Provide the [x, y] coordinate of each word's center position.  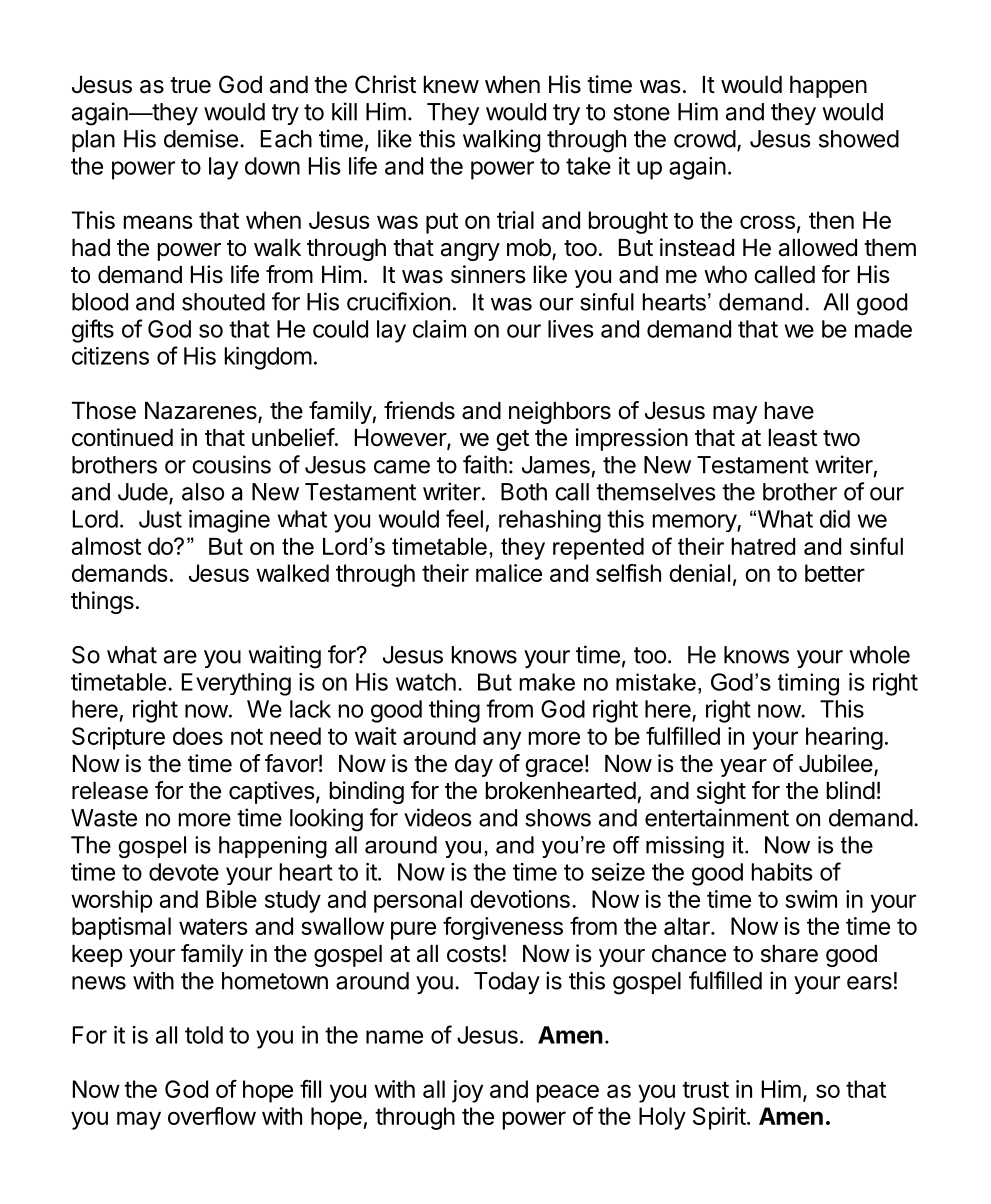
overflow [212, 1116]
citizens [110, 356]
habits [782, 872]
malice [509, 573]
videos [438, 817]
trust [705, 1089]
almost [106, 546]
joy [467, 1091]
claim [439, 329]
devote [184, 872]
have [789, 411]
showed [859, 139]
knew [451, 85]
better [835, 573]
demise [201, 138]
